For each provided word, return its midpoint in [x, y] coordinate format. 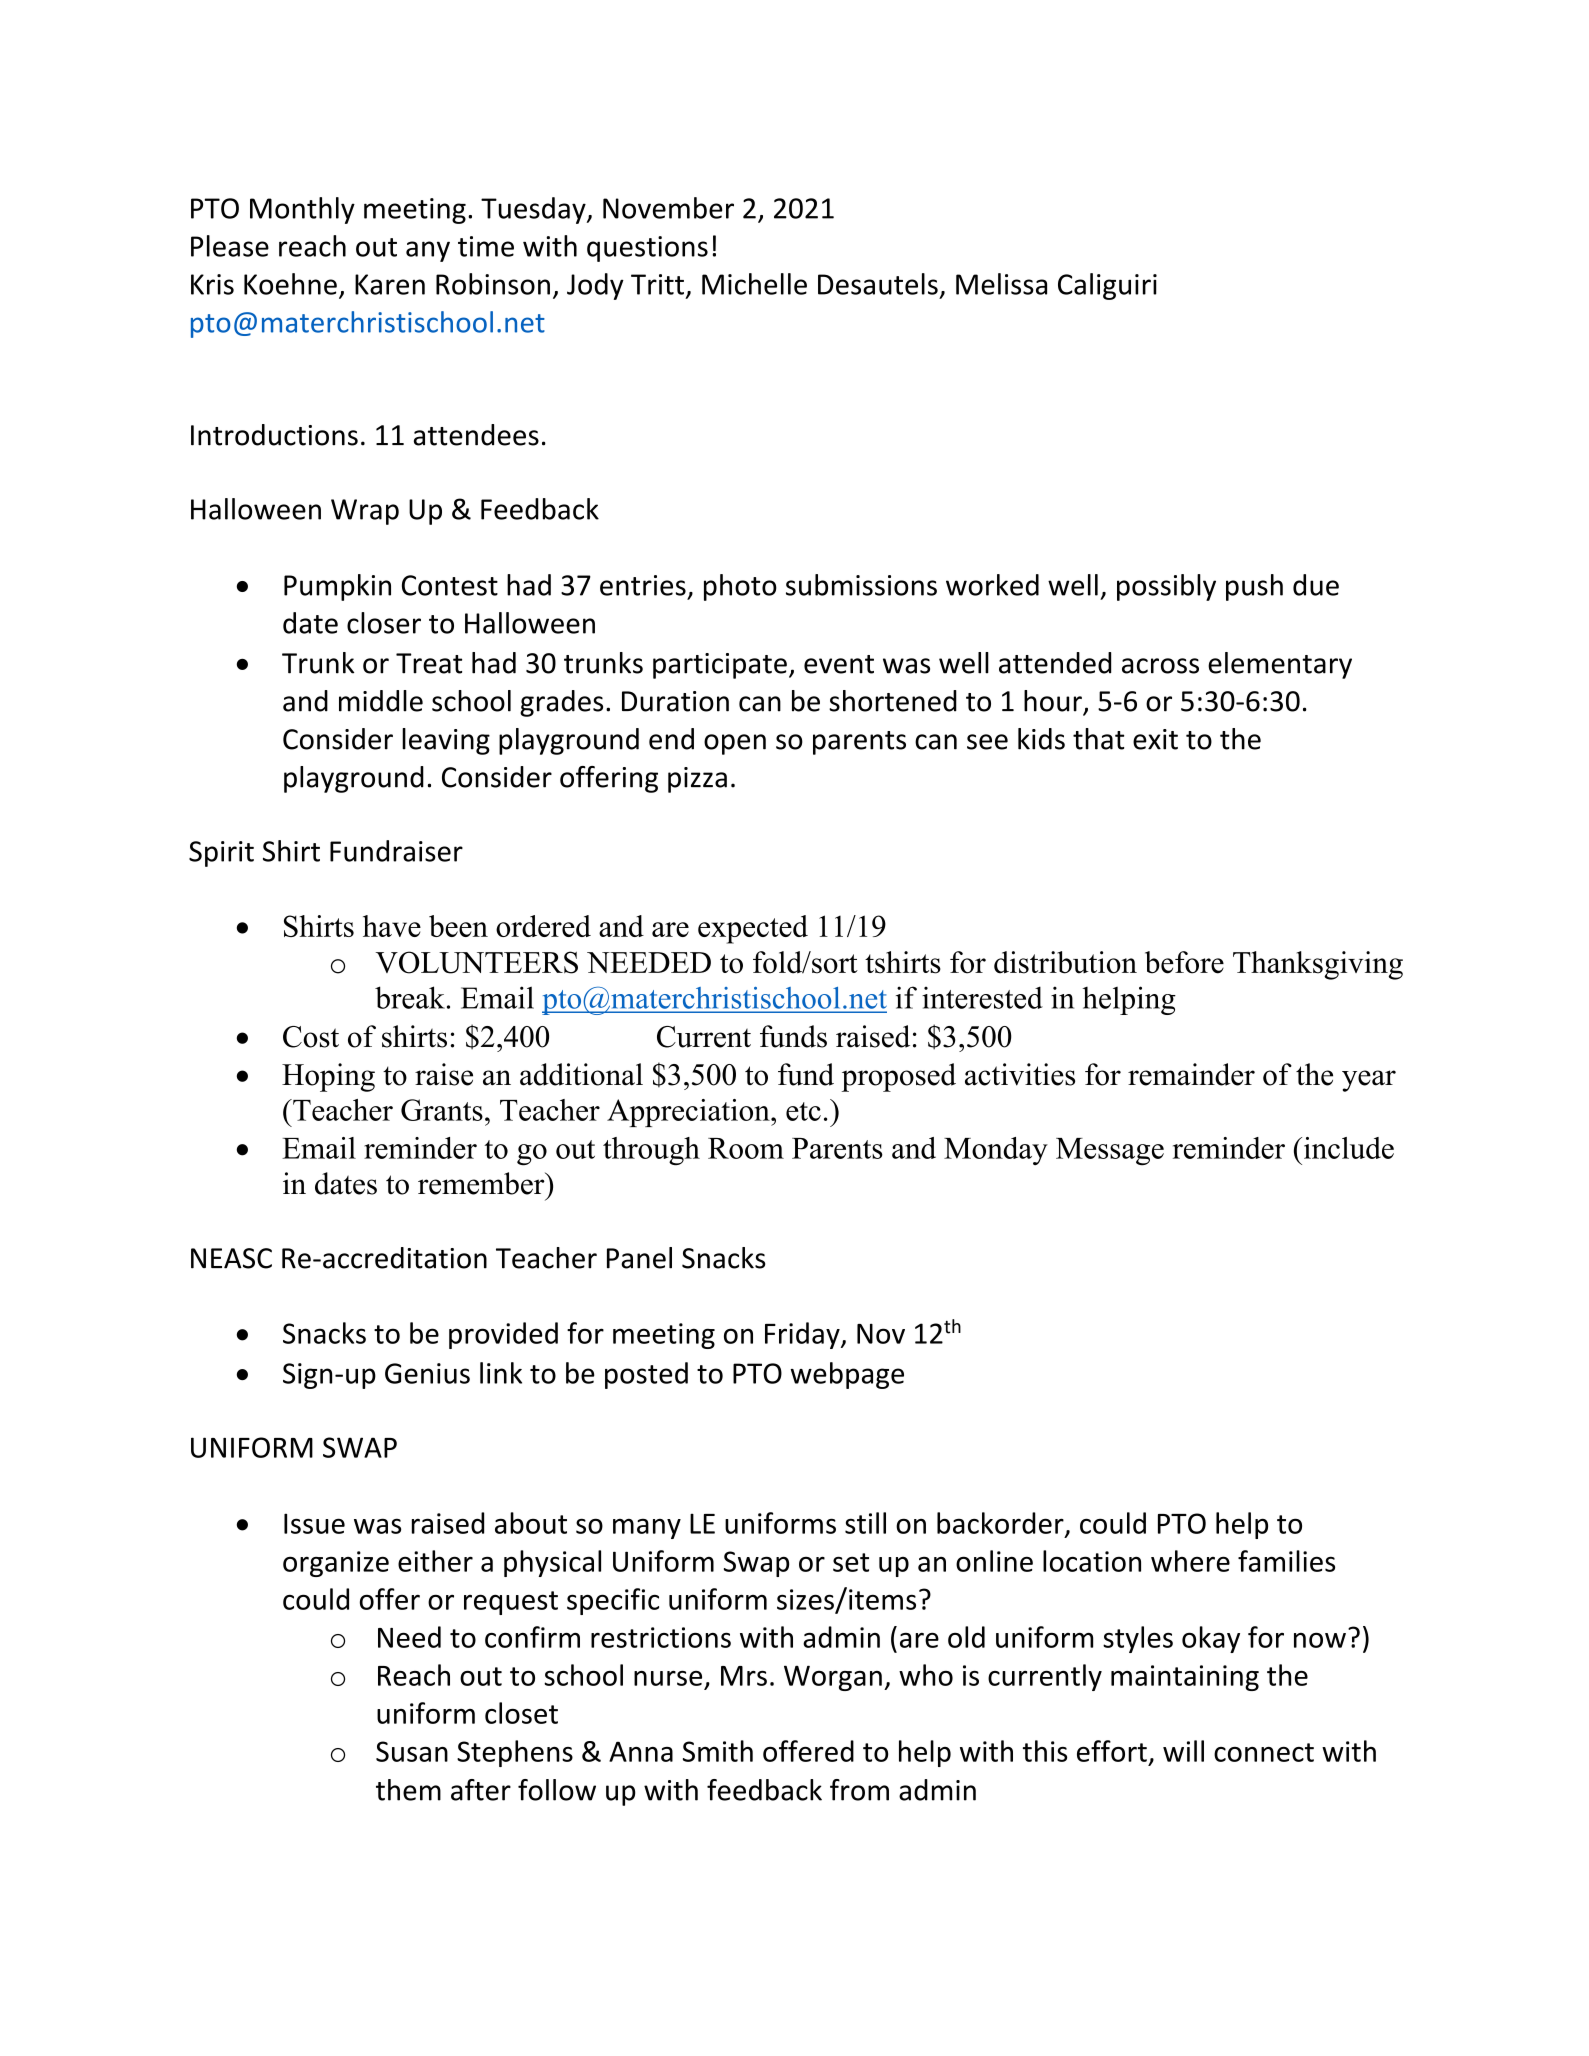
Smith [718, 1751]
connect [1264, 1752]
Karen [390, 284]
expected [753, 929]
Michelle [754, 284]
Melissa [1001, 284]
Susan [412, 1751]
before [1184, 962]
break [410, 997]
